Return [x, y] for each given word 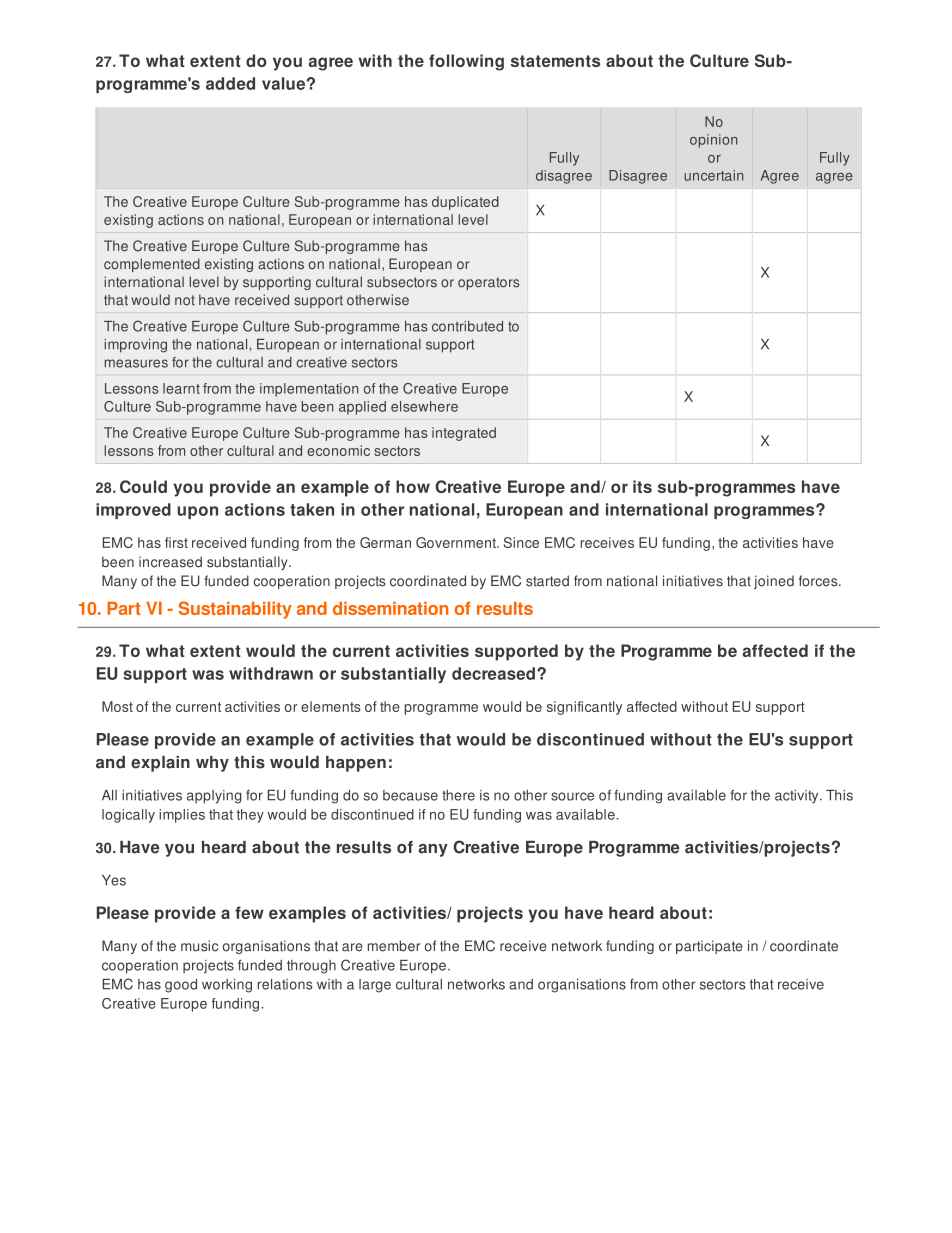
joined [774, 582]
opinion [713, 141]
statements [555, 61]
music [199, 946]
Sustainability [235, 610]
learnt [181, 388]
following [466, 62]
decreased [493, 673]
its [642, 486]
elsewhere [424, 406]
